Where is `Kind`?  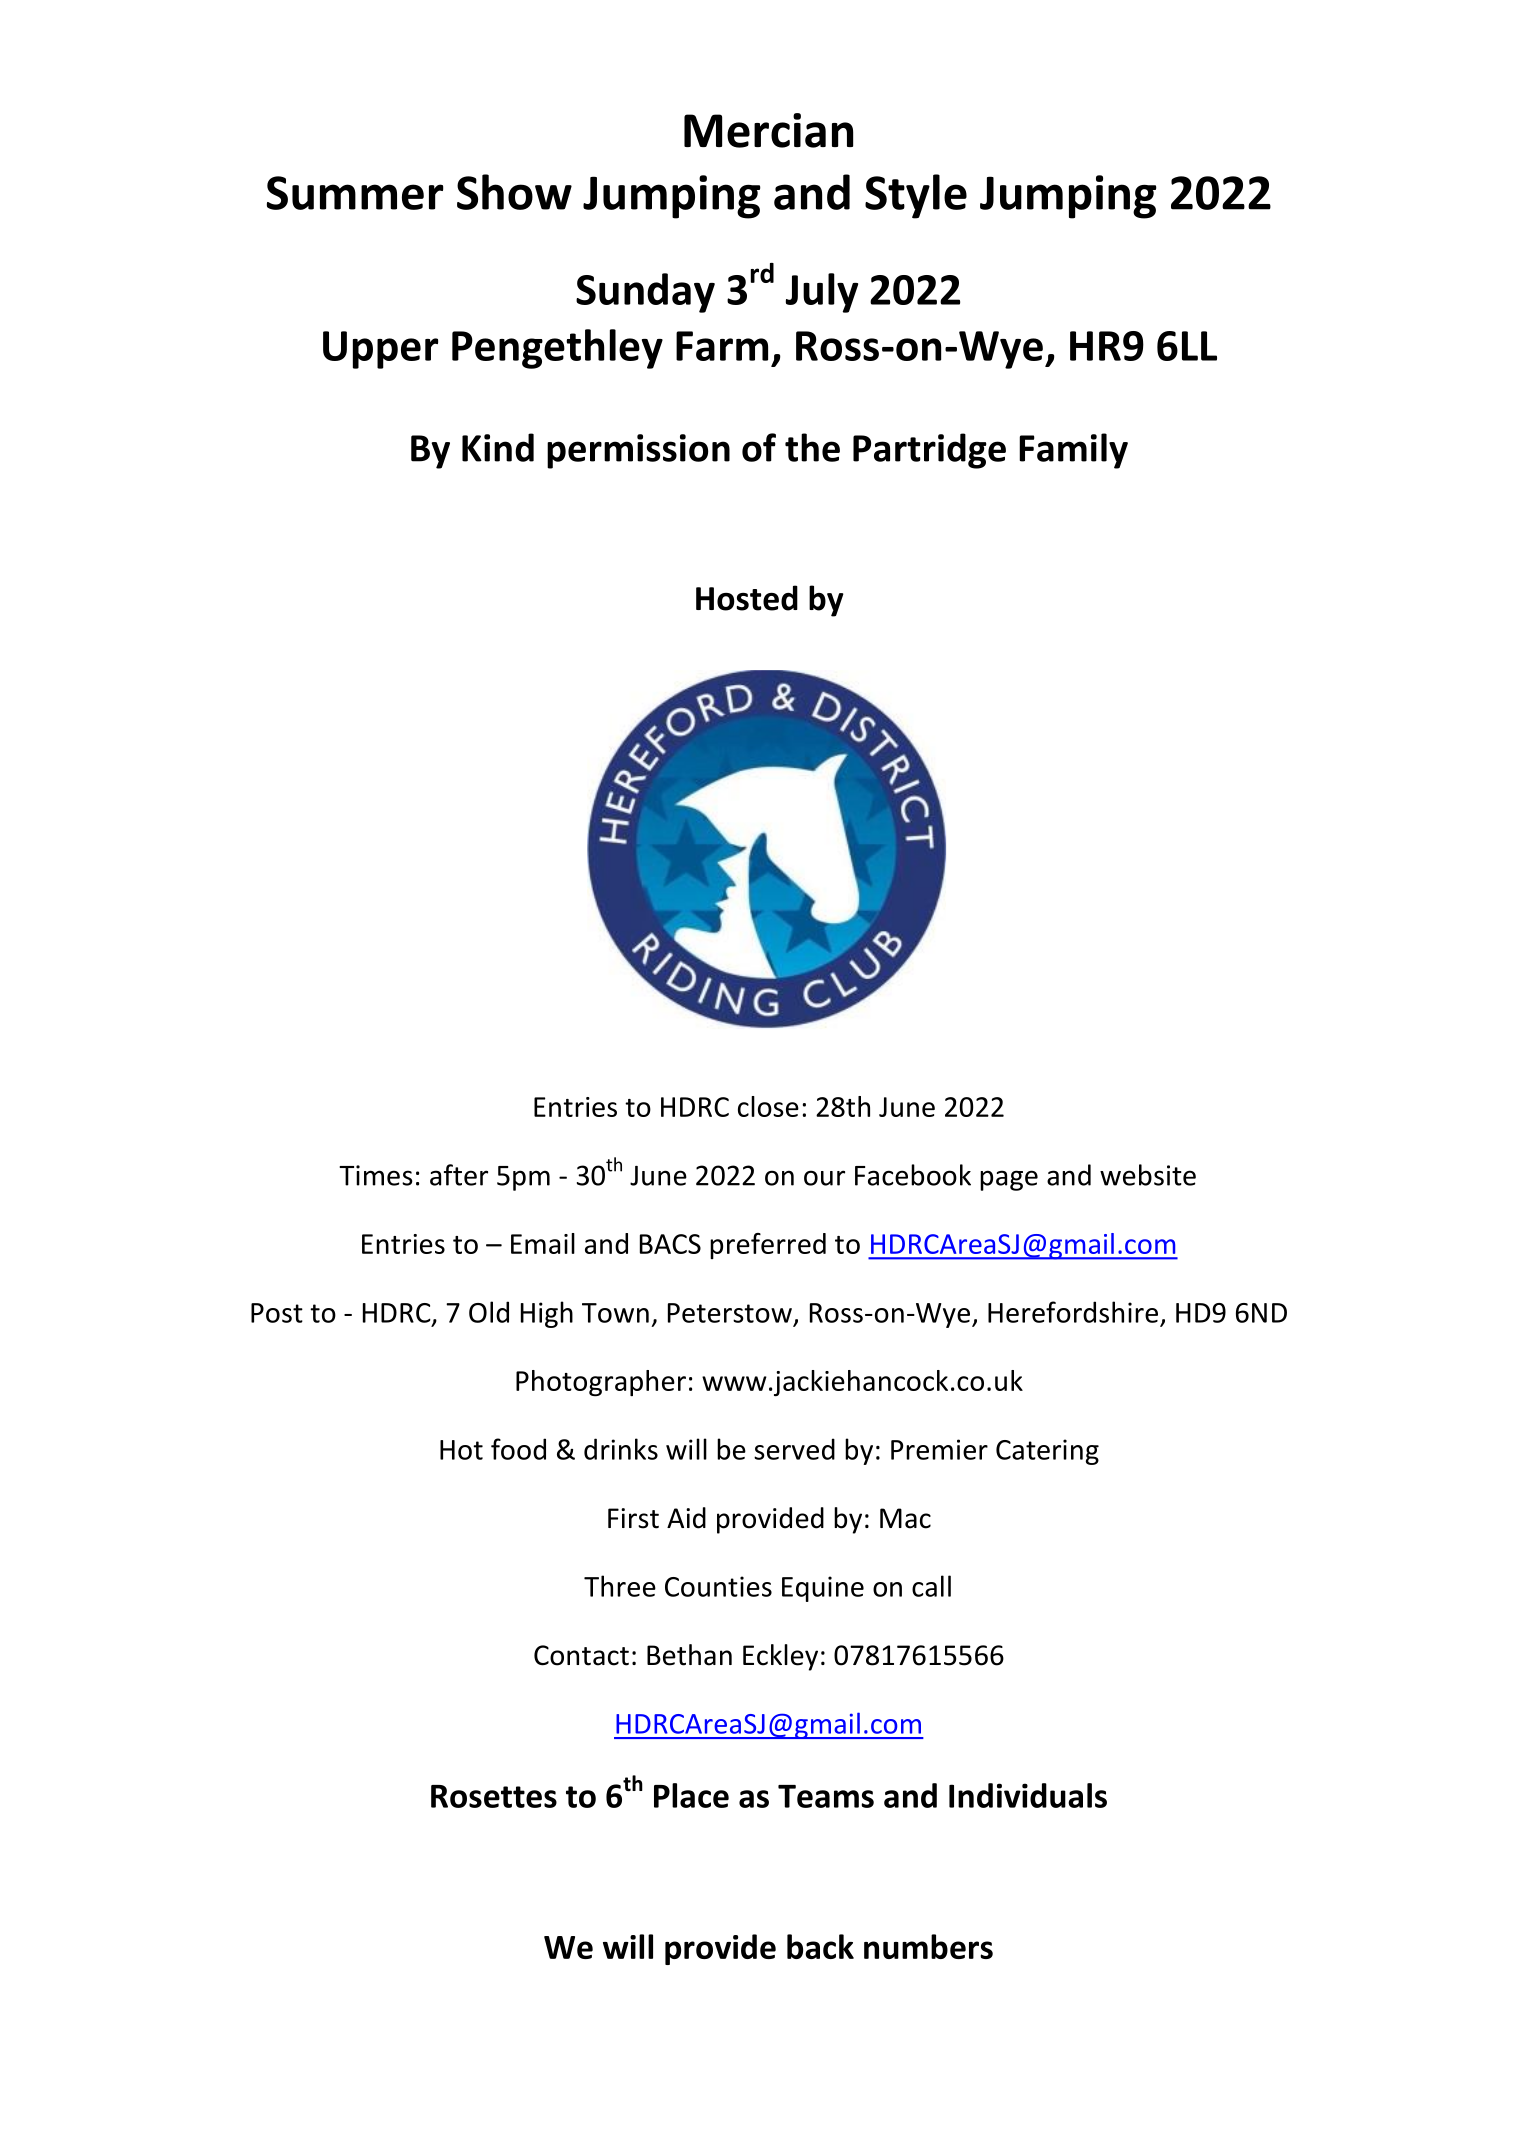 Kind is located at coordinates (498, 447).
